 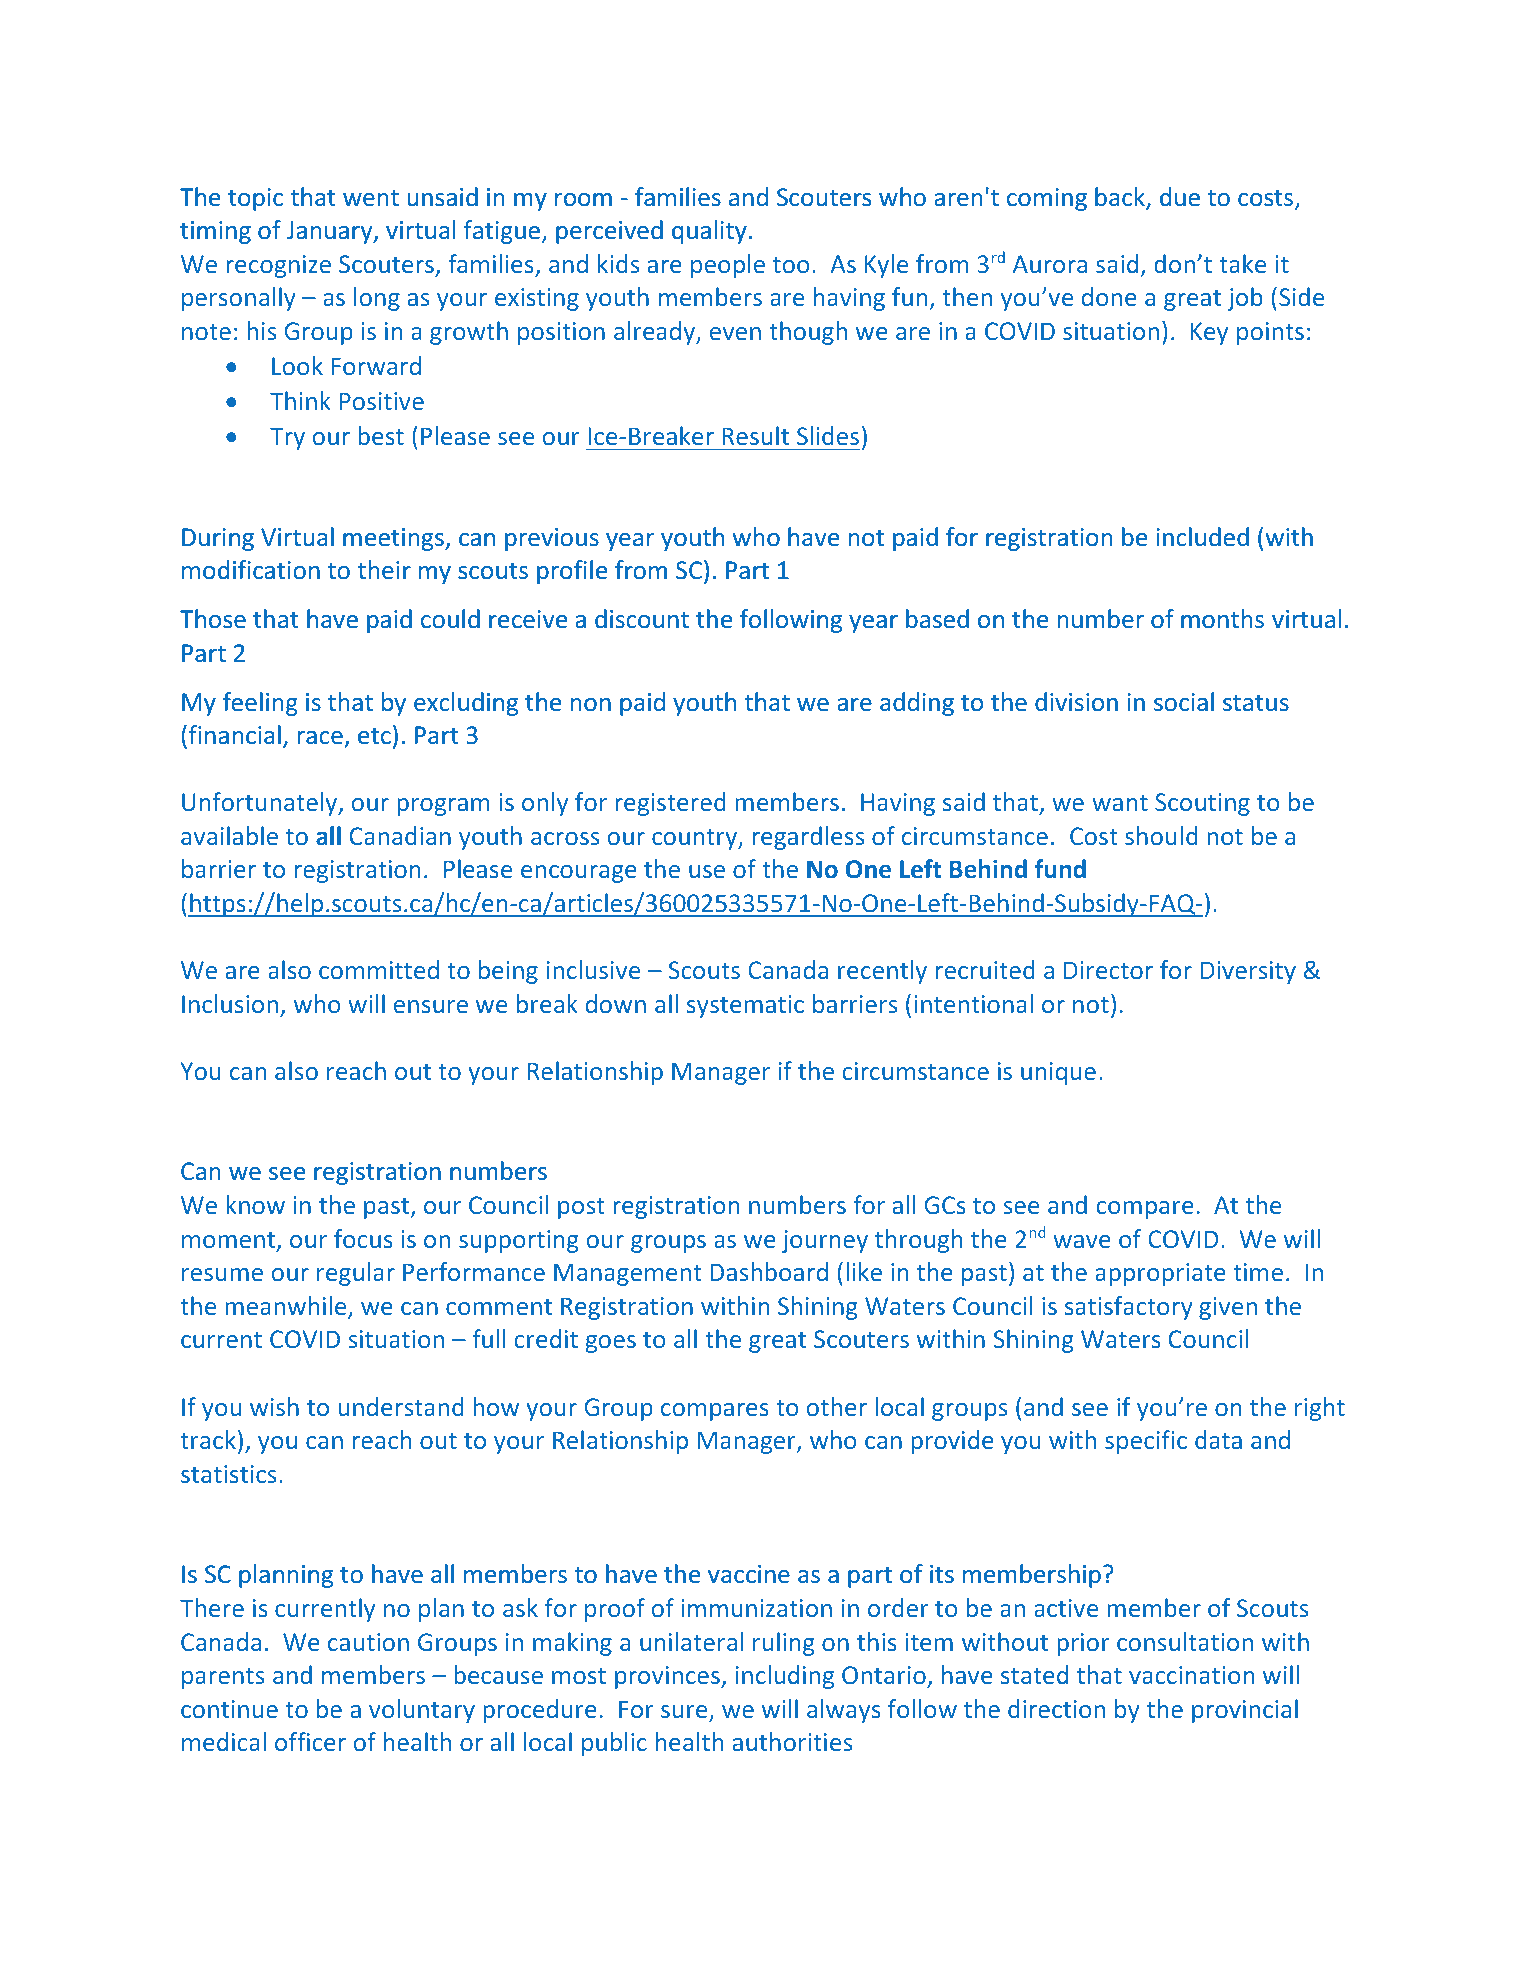 I want to click on too, so click(x=791, y=265).
